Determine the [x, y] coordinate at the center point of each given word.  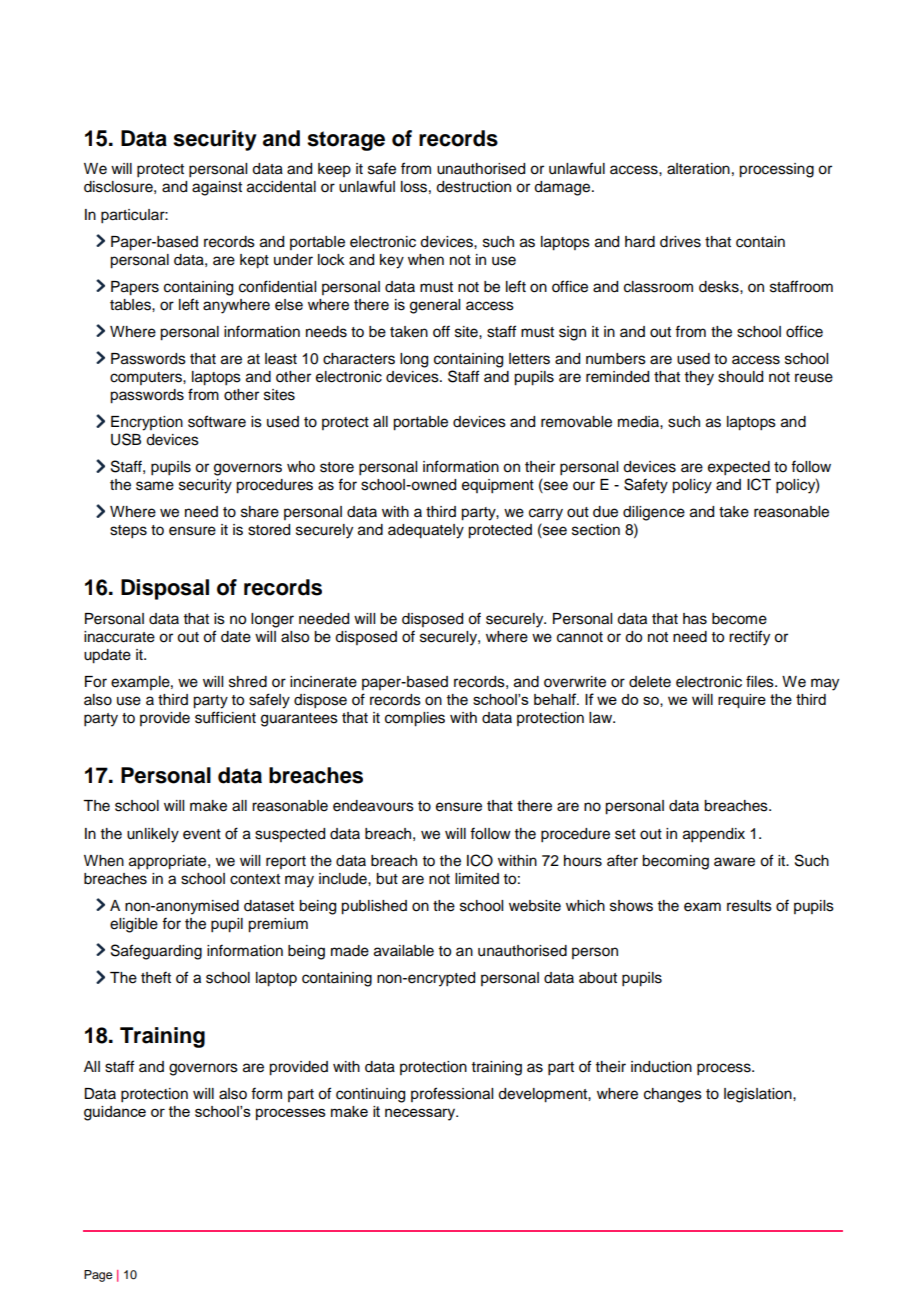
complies [415, 719]
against [217, 188]
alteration [698, 169]
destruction [473, 187]
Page [98, 1276]
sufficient [225, 717]
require [742, 701]
